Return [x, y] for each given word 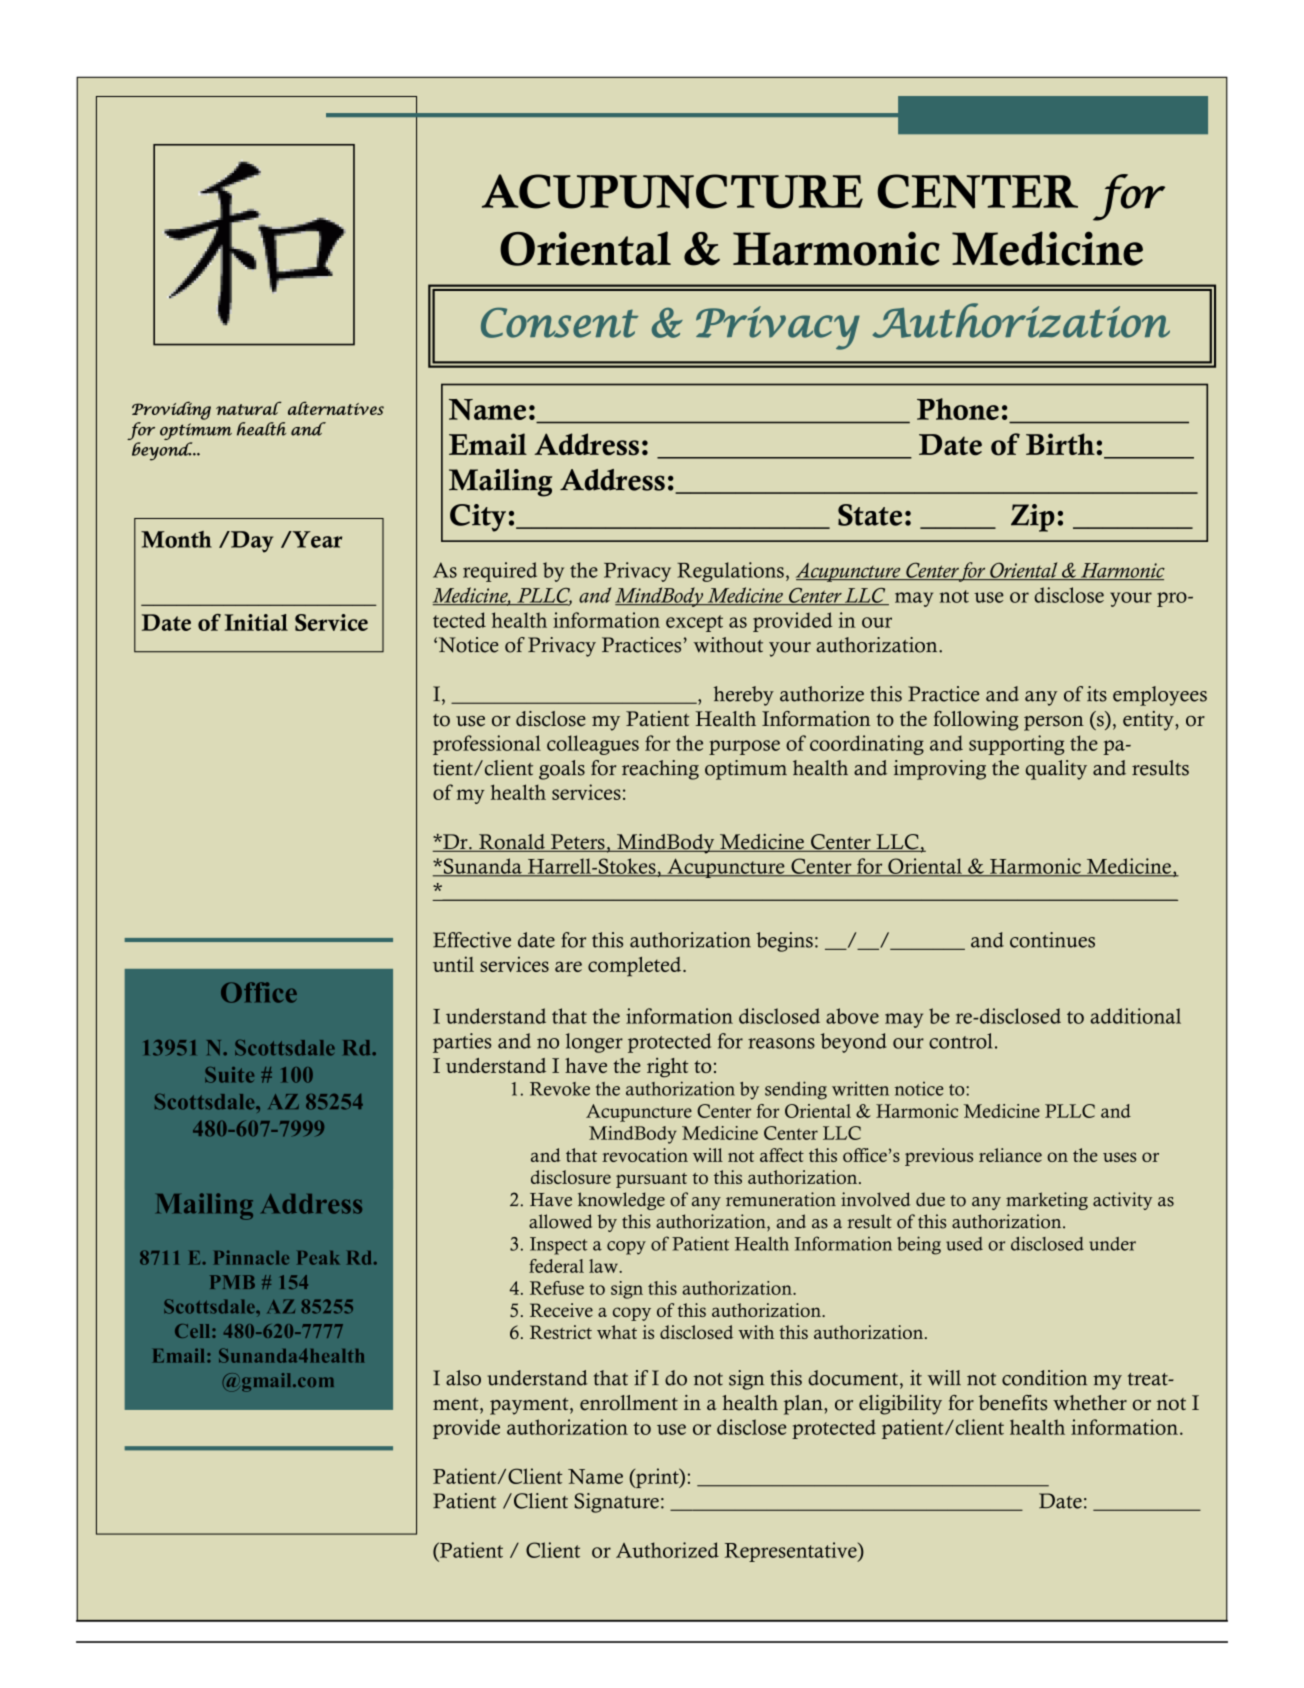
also [463, 1378]
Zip [1033, 518]
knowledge [621, 1201]
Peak [318, 1258]
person [1054, 723]
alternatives [336, 408]
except [694, 623]
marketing [1047, 1201]
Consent [559, 323]
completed [636, 967]
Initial [256, 622]
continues [1052, 940]
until [453, 964]
